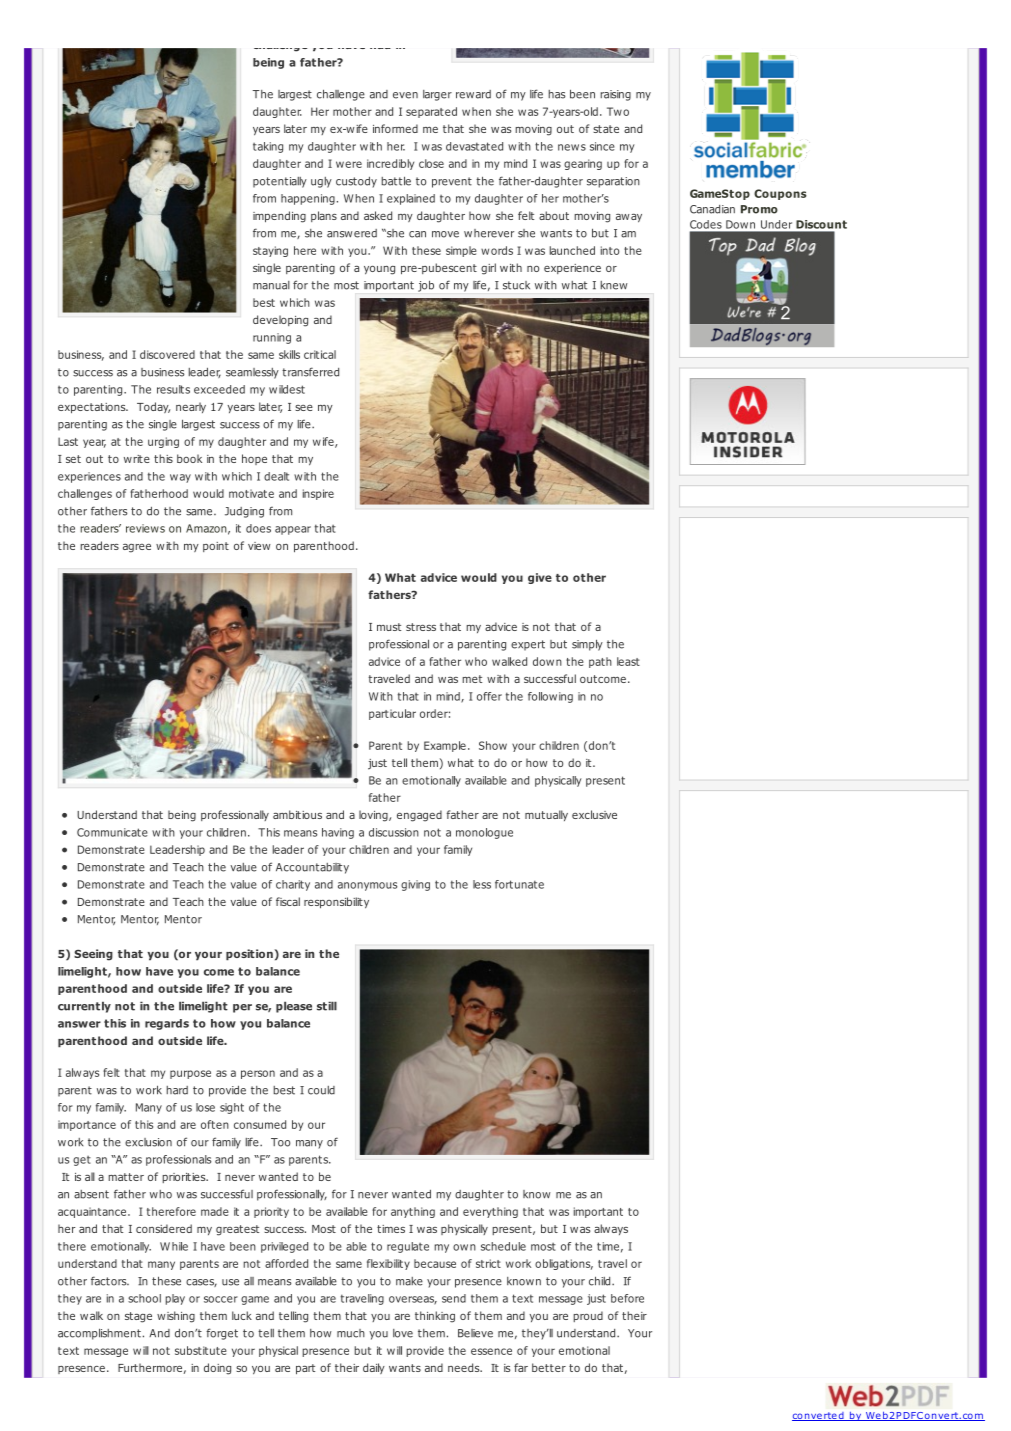 This screenshot has height=1431, width=1011. What do you see at coordinates (112, 832) in the screenshot?
I see `Communicate` at bounding box center [112, 832].
